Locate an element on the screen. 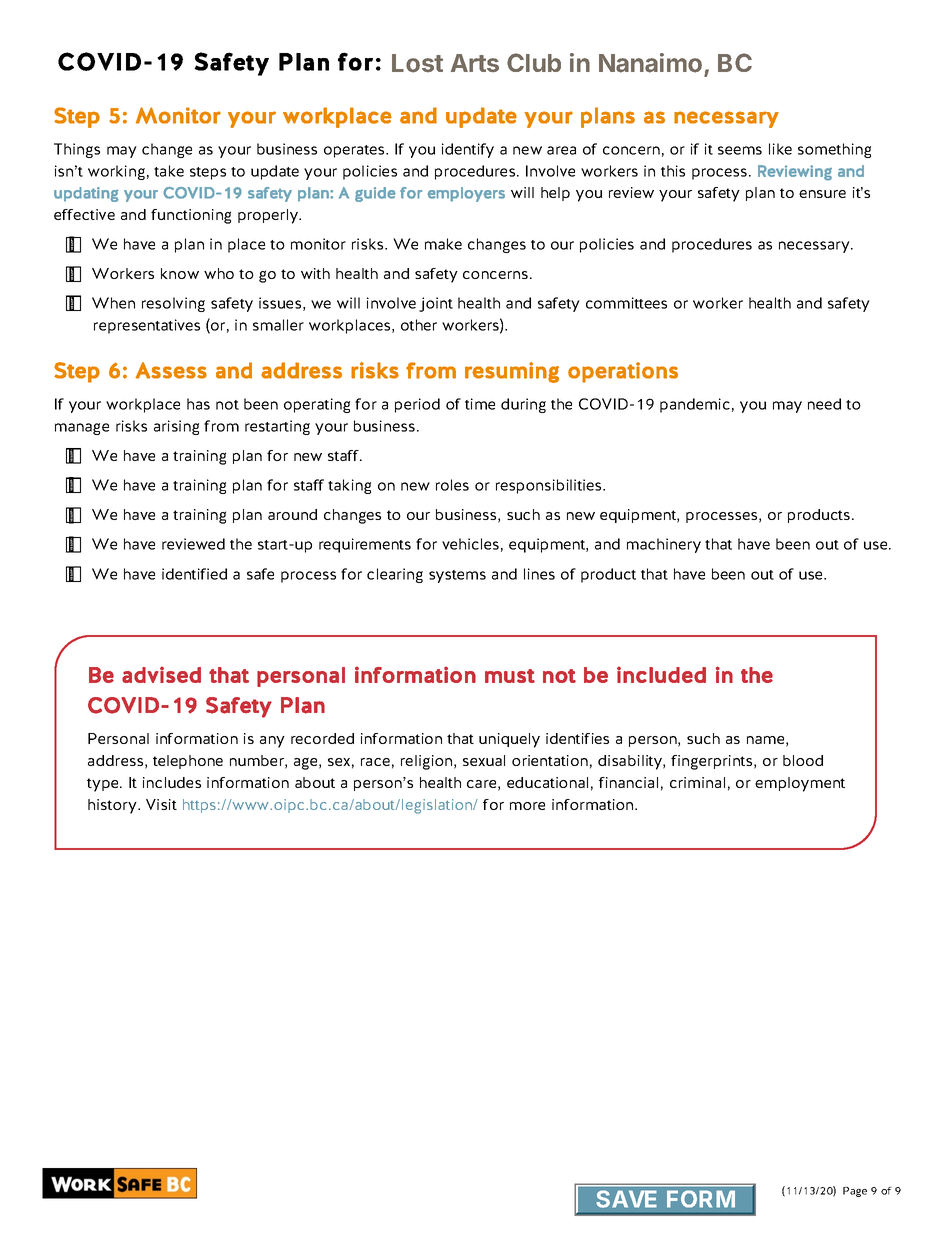 The height and width of the screenshot is (1233, 952). employment is located at coordinates (800, 784).
